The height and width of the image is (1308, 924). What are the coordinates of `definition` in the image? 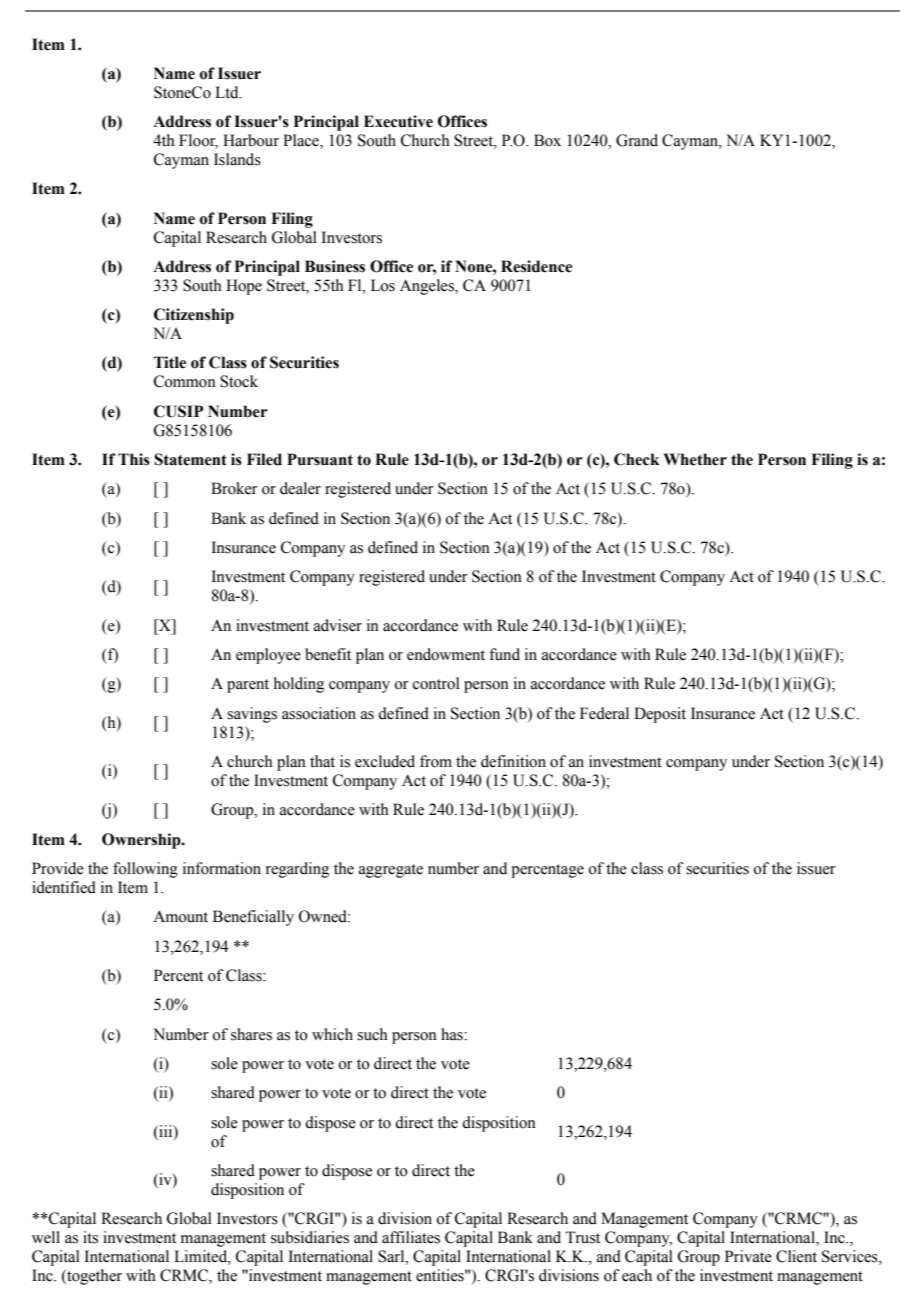 It's located at (513, 761).
